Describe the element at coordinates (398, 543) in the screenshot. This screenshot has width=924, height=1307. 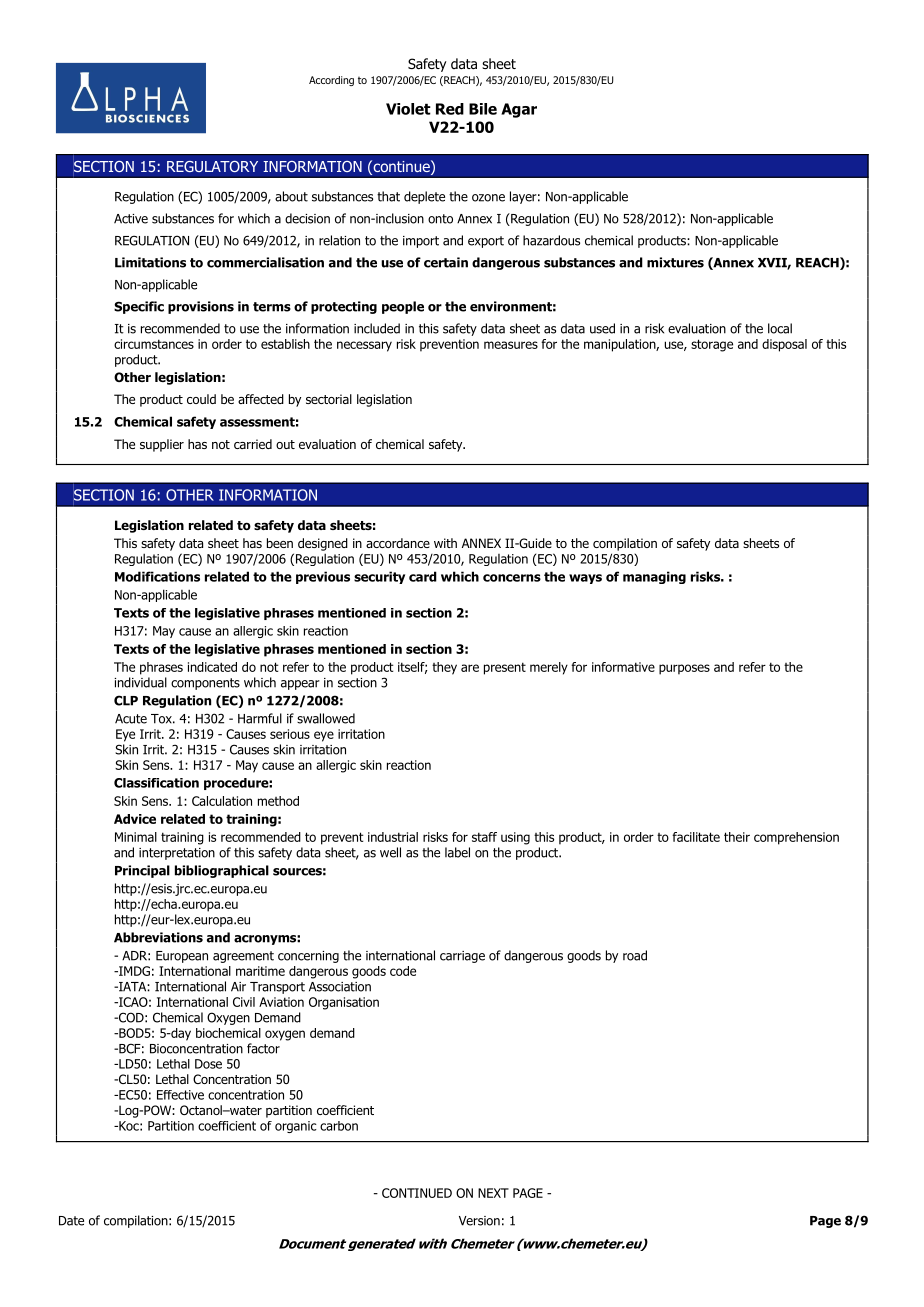
I see `accordance` at that location.
